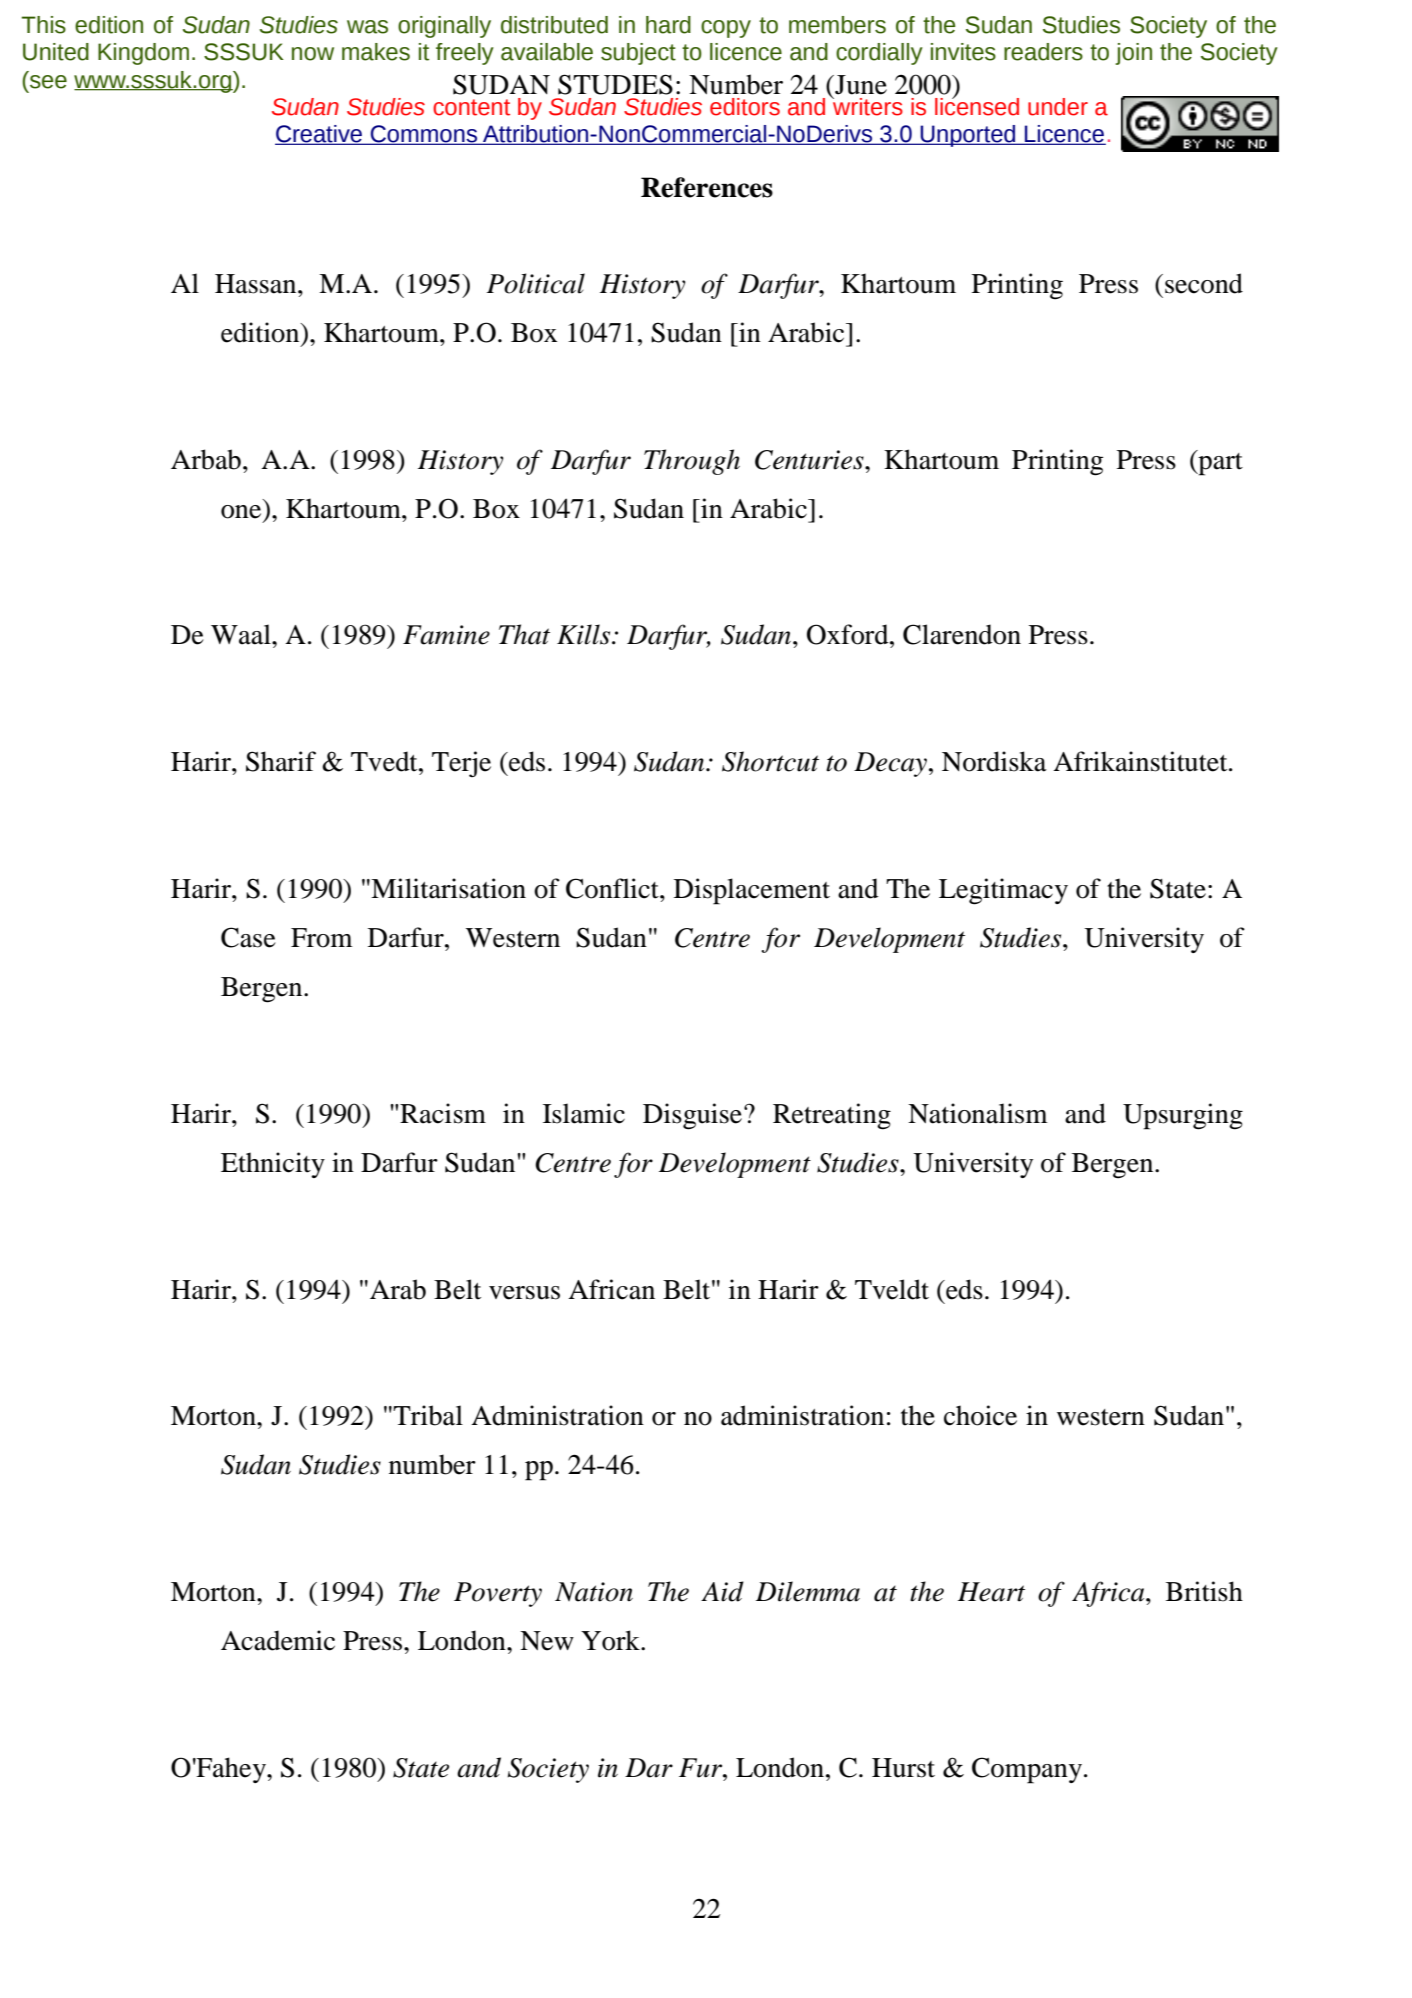 This document has width=1412, height=1998. Describe the element at coordinates (1058, 107) in the document. I see `under` at that location.
